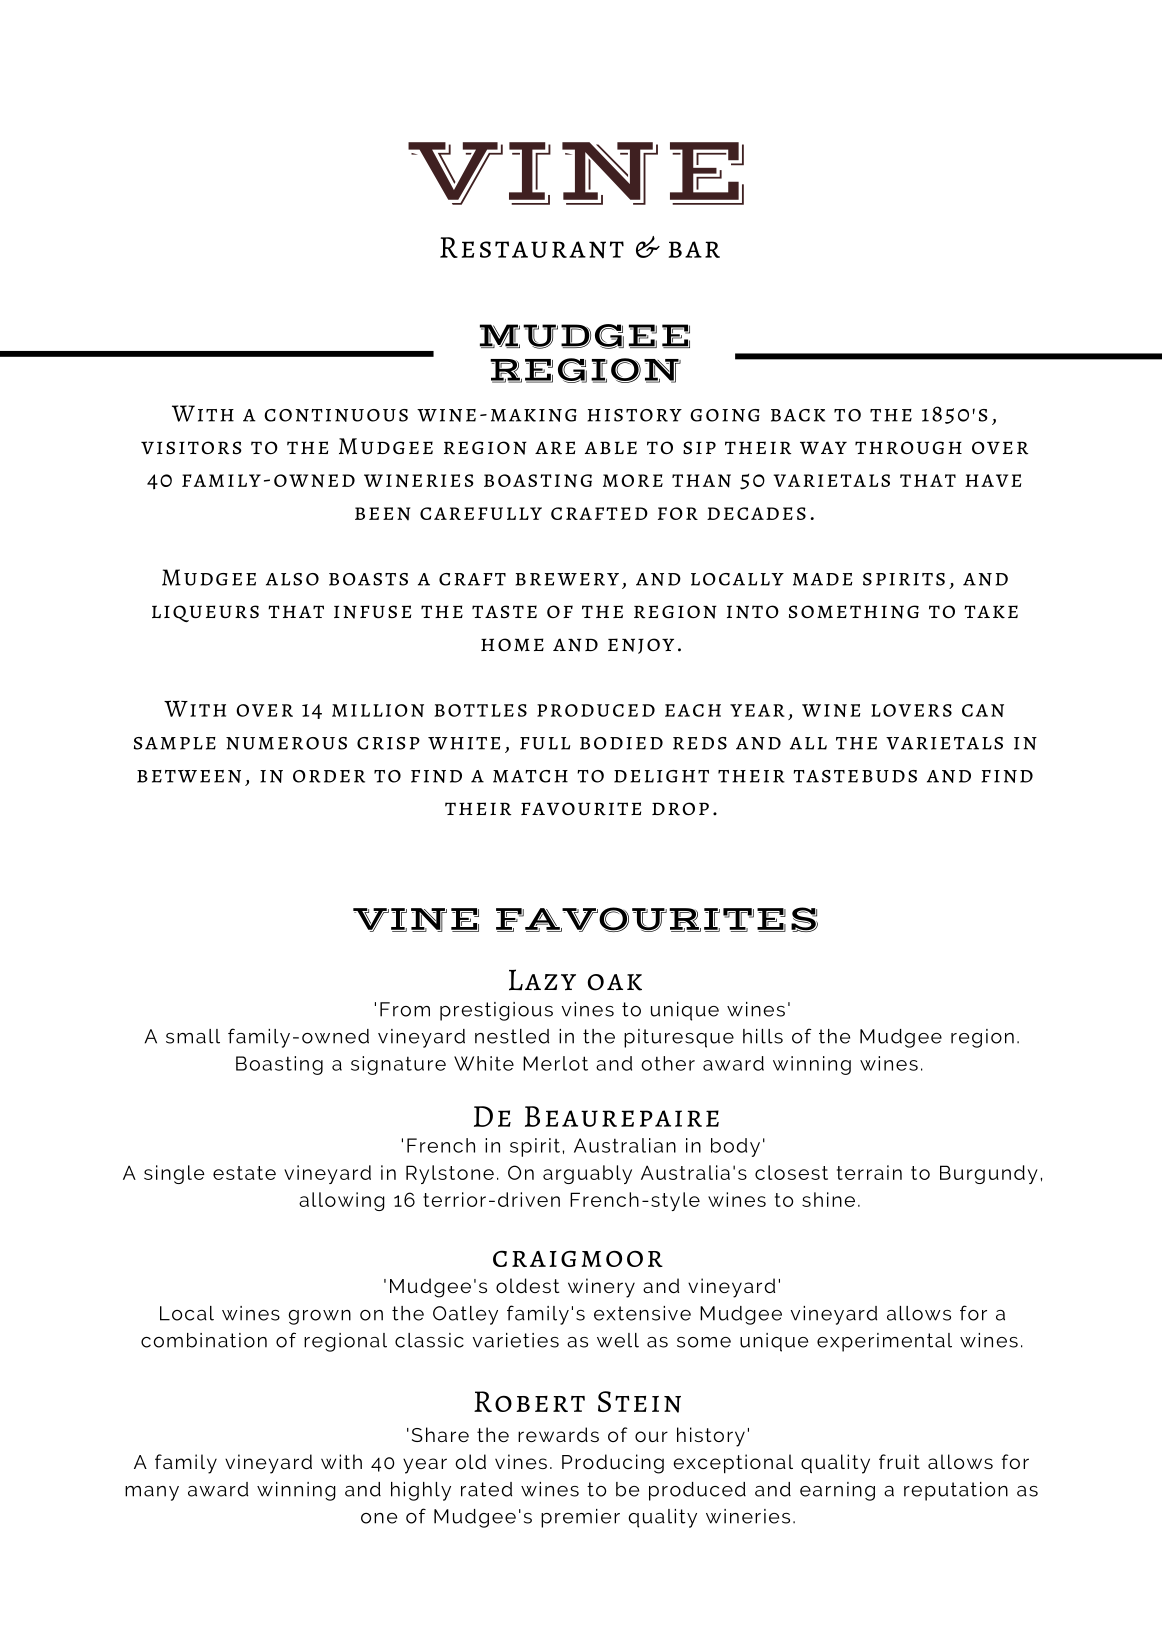  What do you see at coordinates (244, 1173) in the screenshot?
I see `estate` at bounding box center [244, 1173].
